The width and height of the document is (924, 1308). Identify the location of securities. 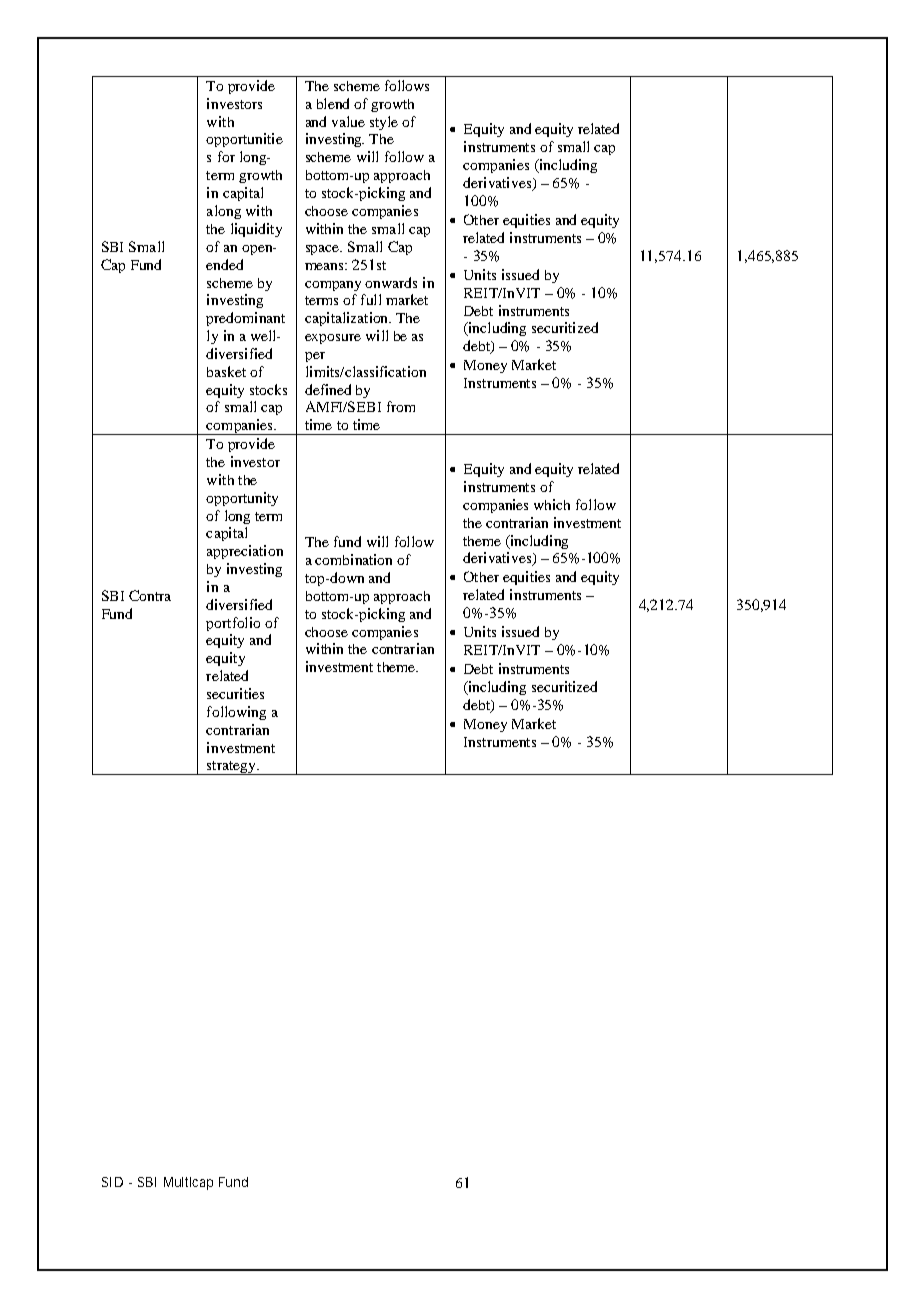
(235, 693).
